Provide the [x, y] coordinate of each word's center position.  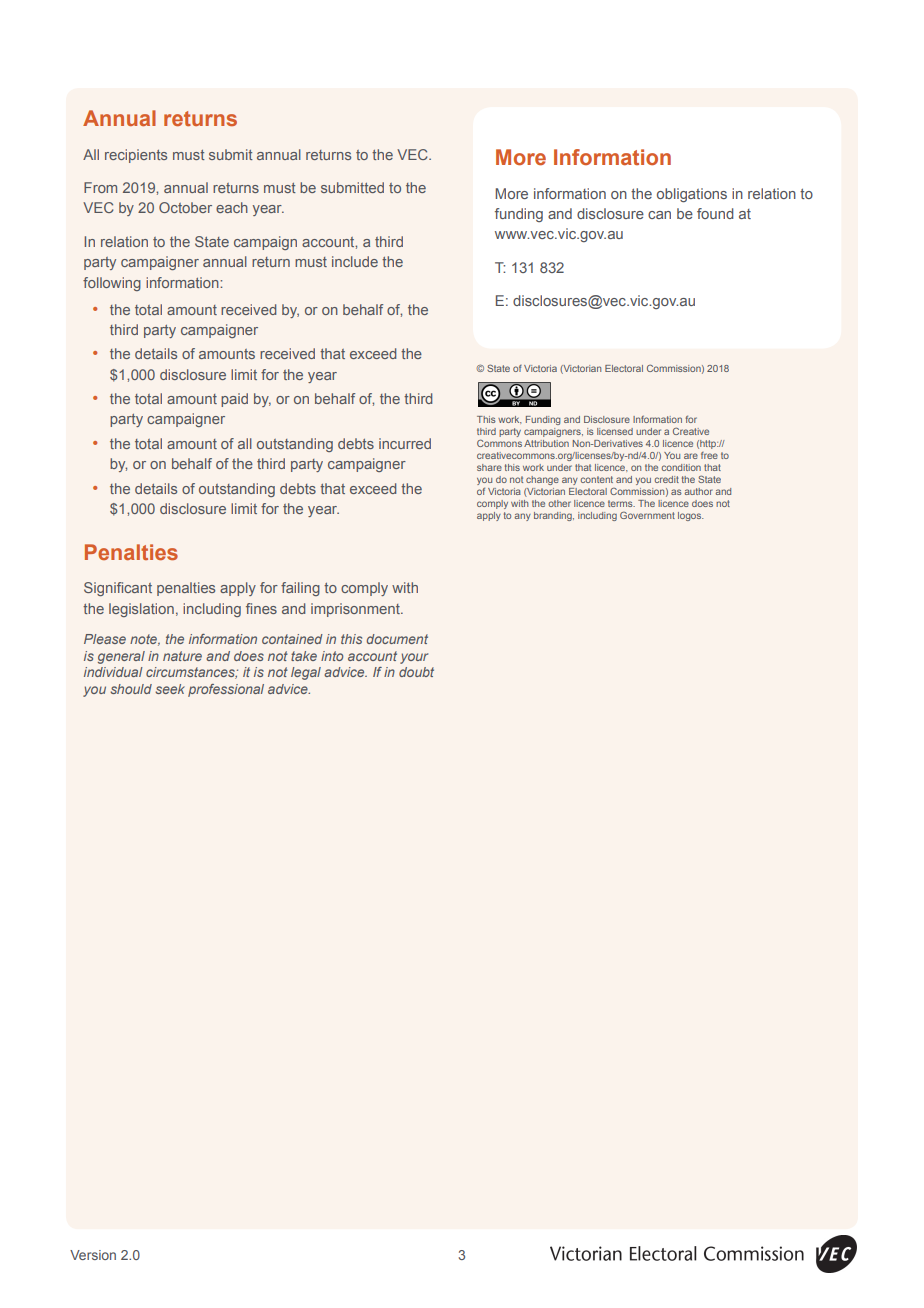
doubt [416, 672]
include [355, 261]
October [185, 207]
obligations [692, 195]
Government [647, 515]
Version [93, 1255]
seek [170, 689]
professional [226, 690]
